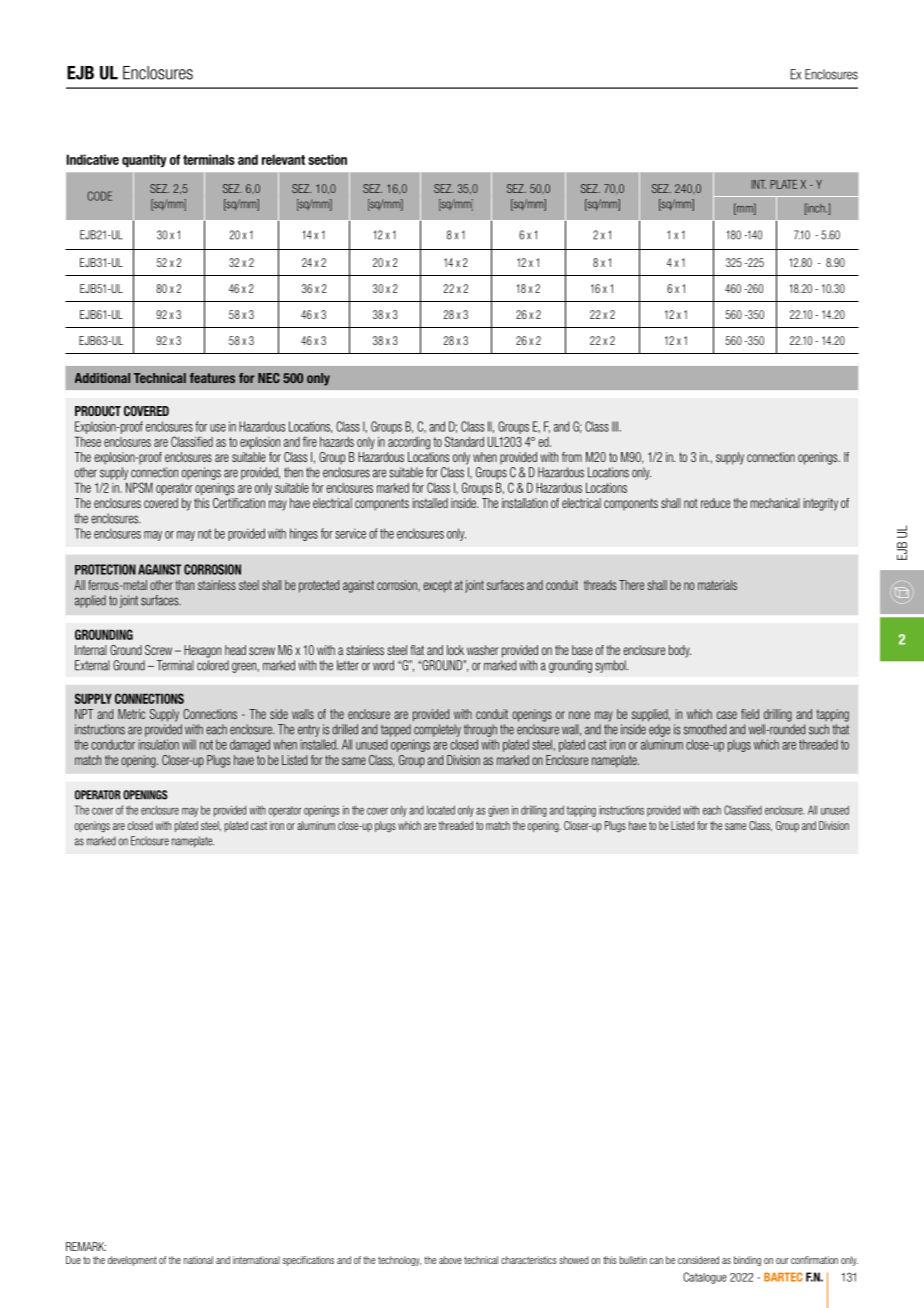 The width and height of the image is (924, 1308). I want to click on smoothed, so click(705, 729).
